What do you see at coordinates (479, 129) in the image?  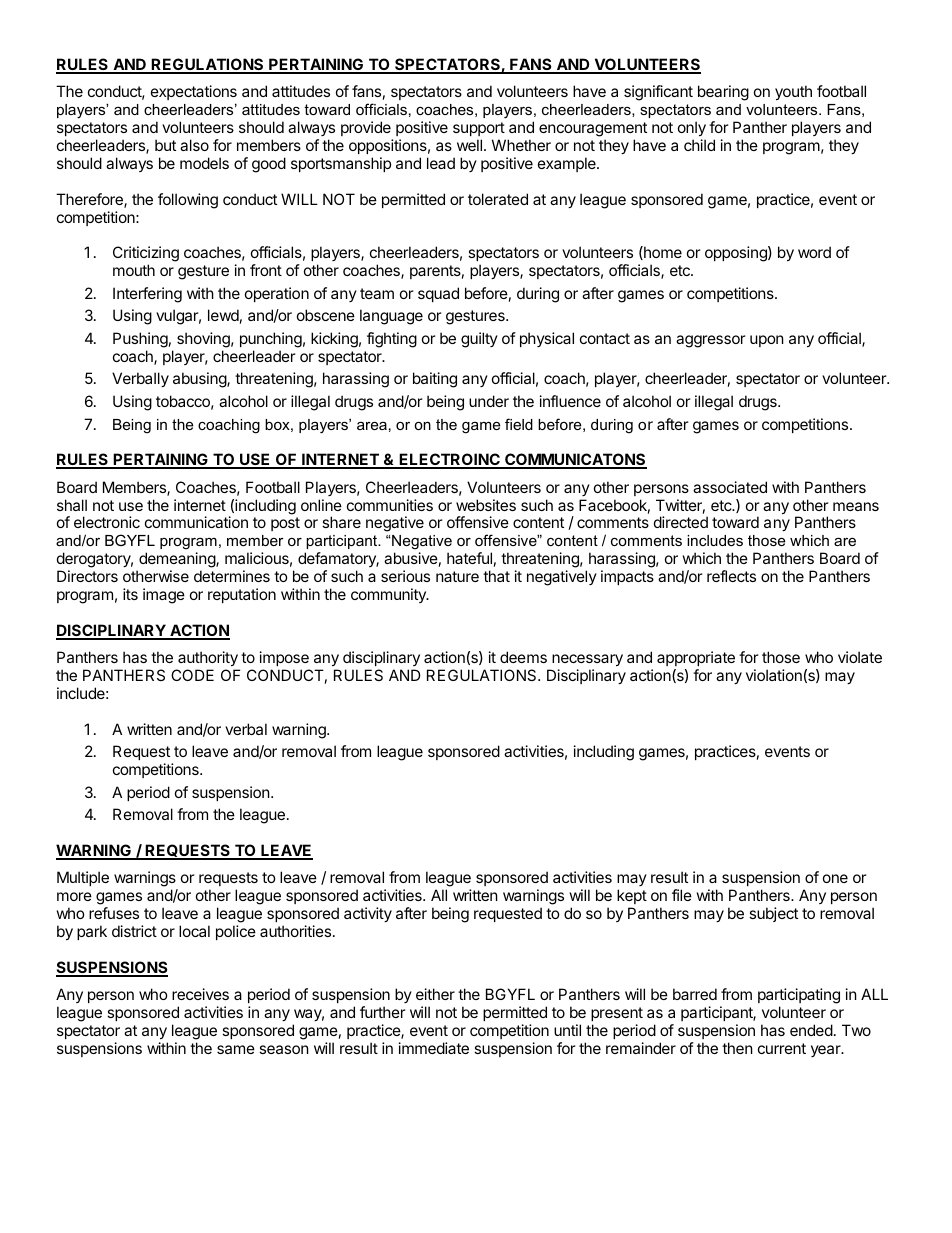 I see `support` at bounding box center [479, 129].
